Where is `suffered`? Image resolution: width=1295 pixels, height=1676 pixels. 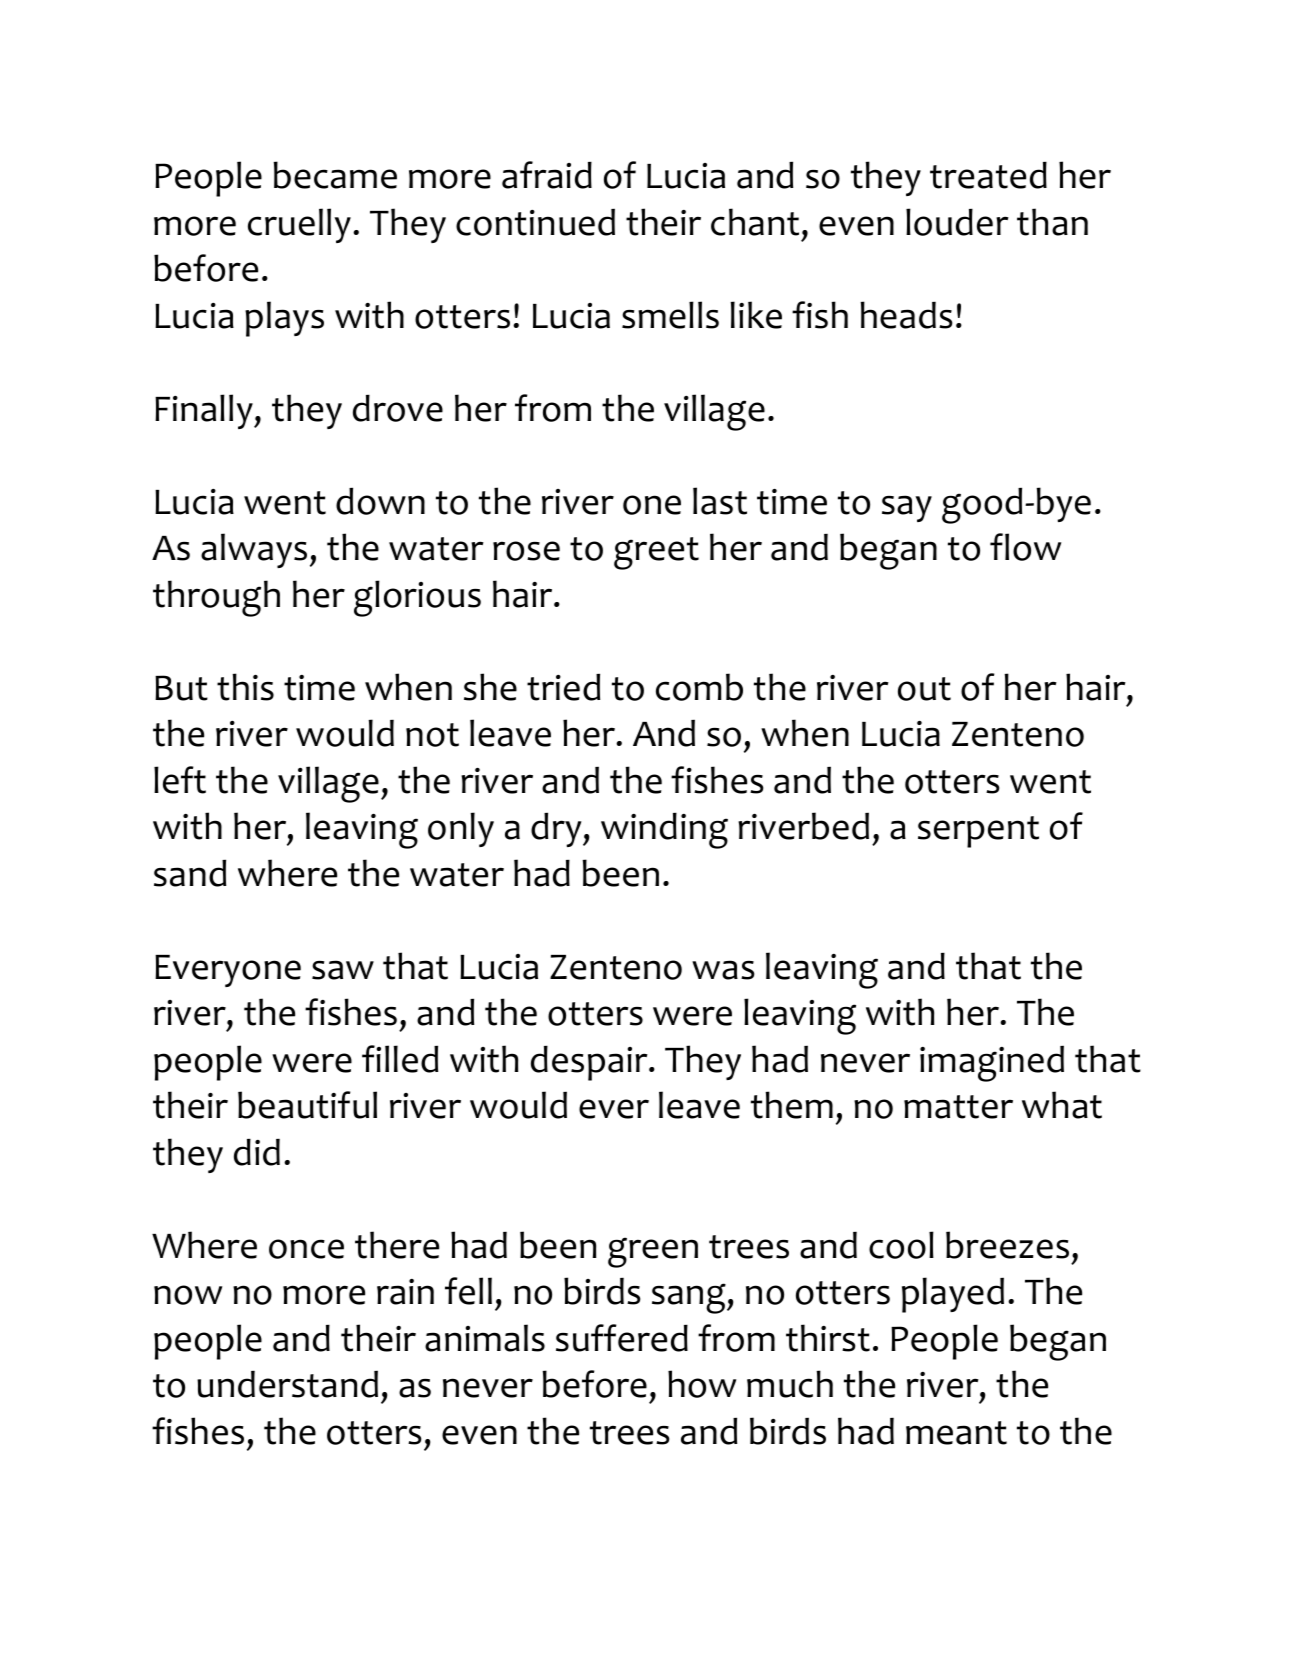 suffered is located at coordinates (622, 1338).
